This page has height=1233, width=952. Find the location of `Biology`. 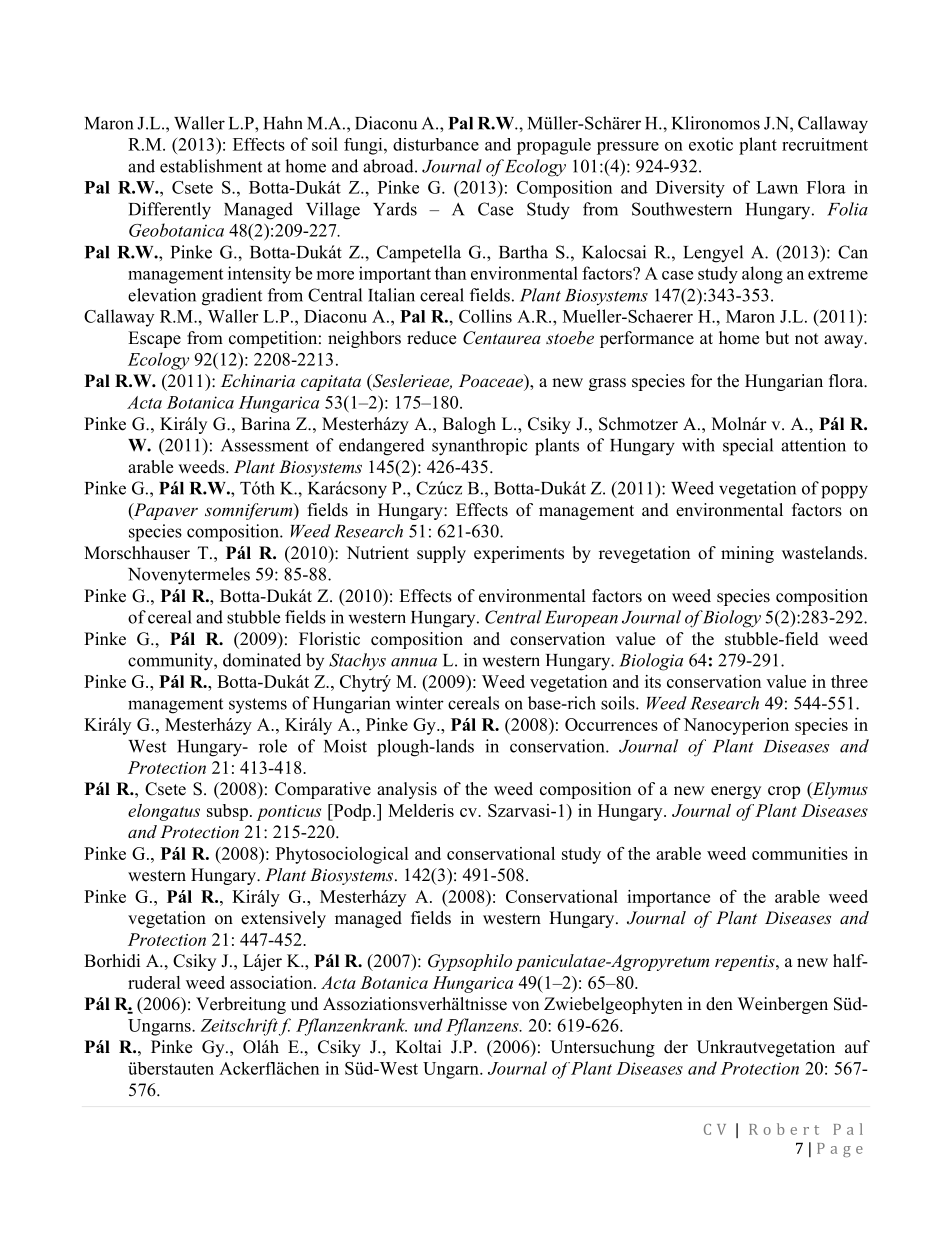

Biology is located at coordinates (730, 619).
